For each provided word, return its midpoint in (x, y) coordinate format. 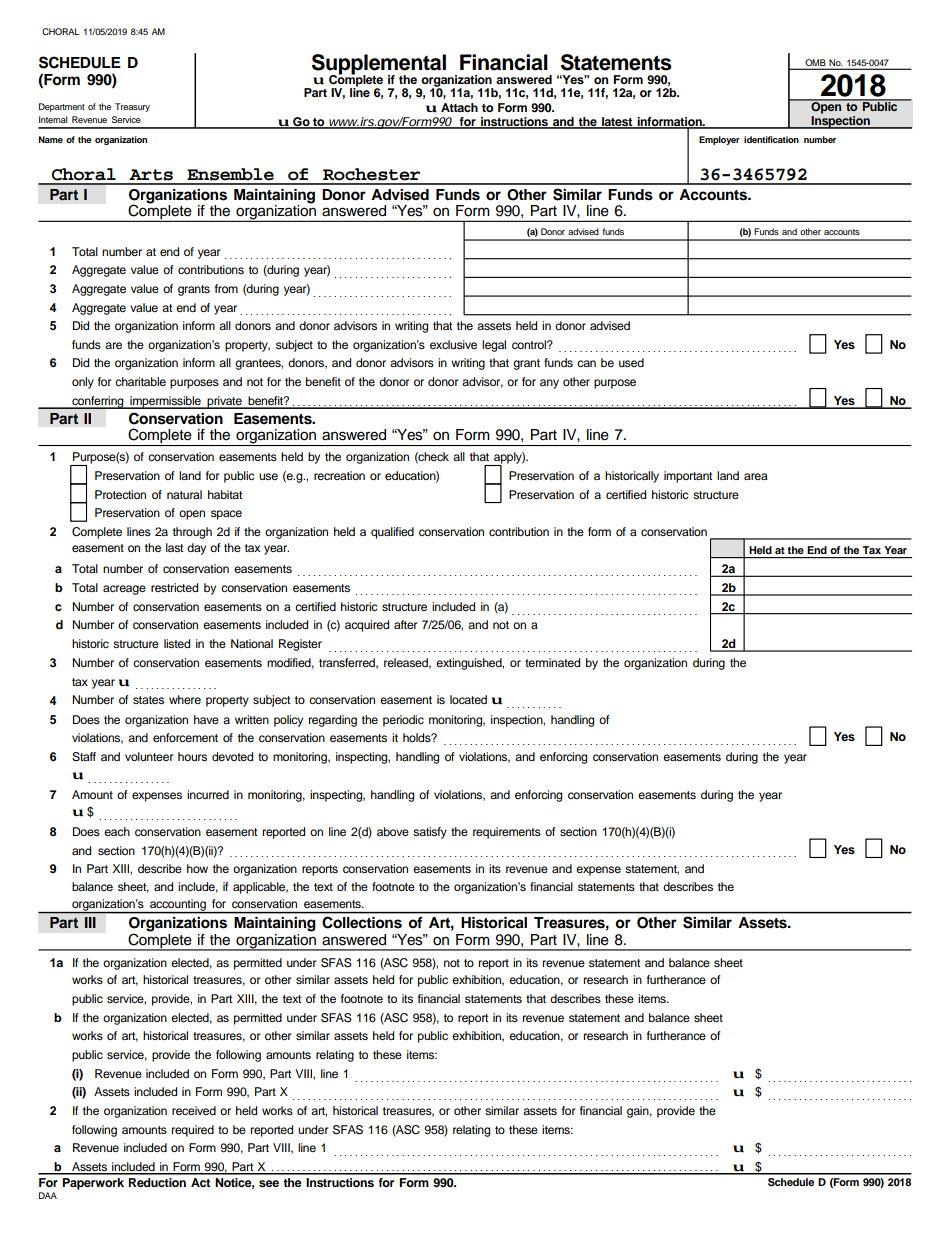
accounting (178, 906)
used (631, 362)
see (269, 1183)
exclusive (453, 344)
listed (177, 643)
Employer (719, 140)
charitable (140, 381)
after (405, 624)
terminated (552, 662)
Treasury (132, 107)
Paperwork (93, 1184)
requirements (507, 833)
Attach (459, 107)
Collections (362, 922)
